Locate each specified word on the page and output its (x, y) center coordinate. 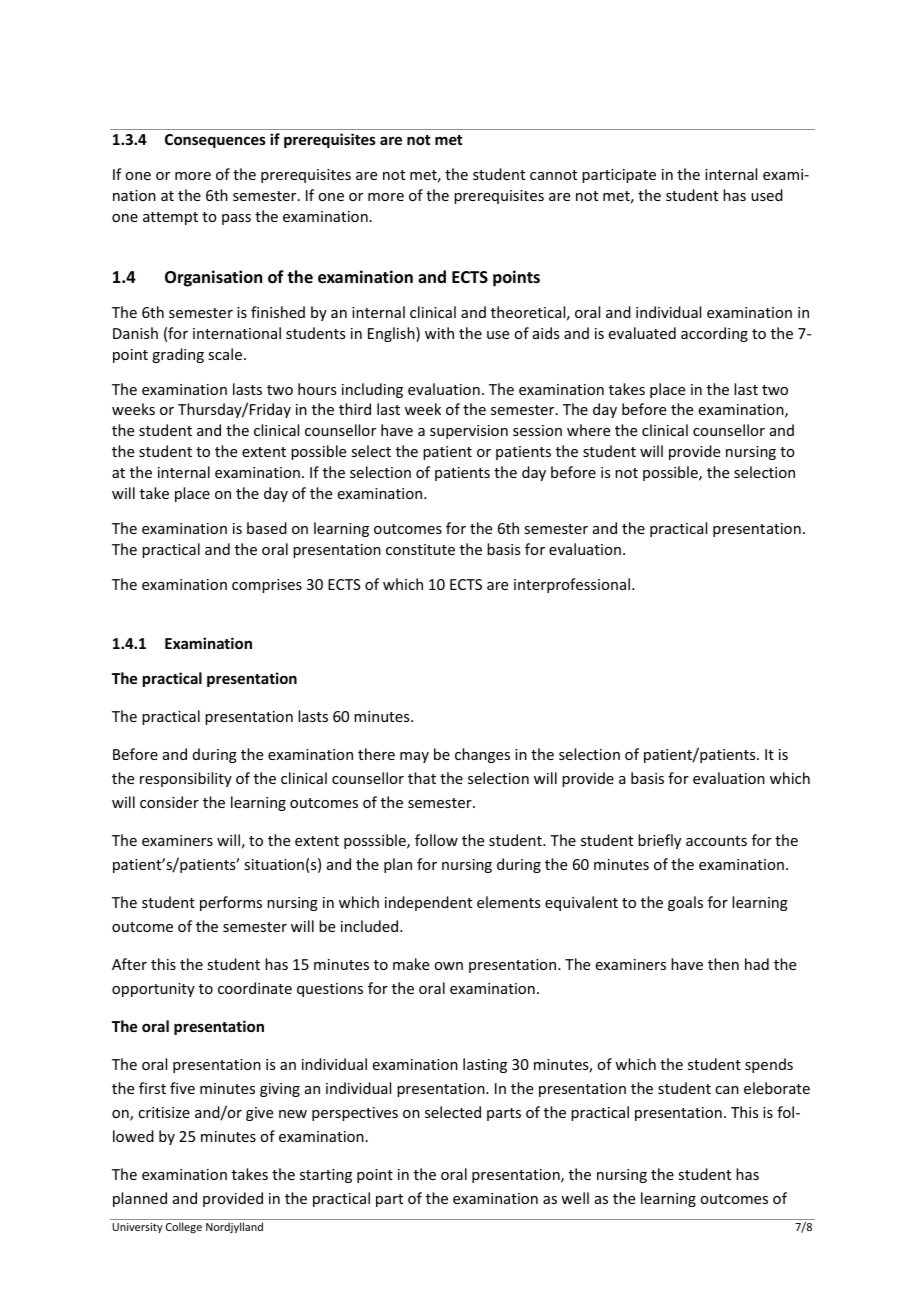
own (448, 966)
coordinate (255, 988)
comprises (267, 586)
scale (226, 354)
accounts (716, 841)
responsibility (186, 779)
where (588, 430)
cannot (553, 175)
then (723, 964)
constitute (420, 549)
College (184, 1227)
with (439, 333)
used (767, 195)
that (422, 778)
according (714, 334)
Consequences (215, 141)
